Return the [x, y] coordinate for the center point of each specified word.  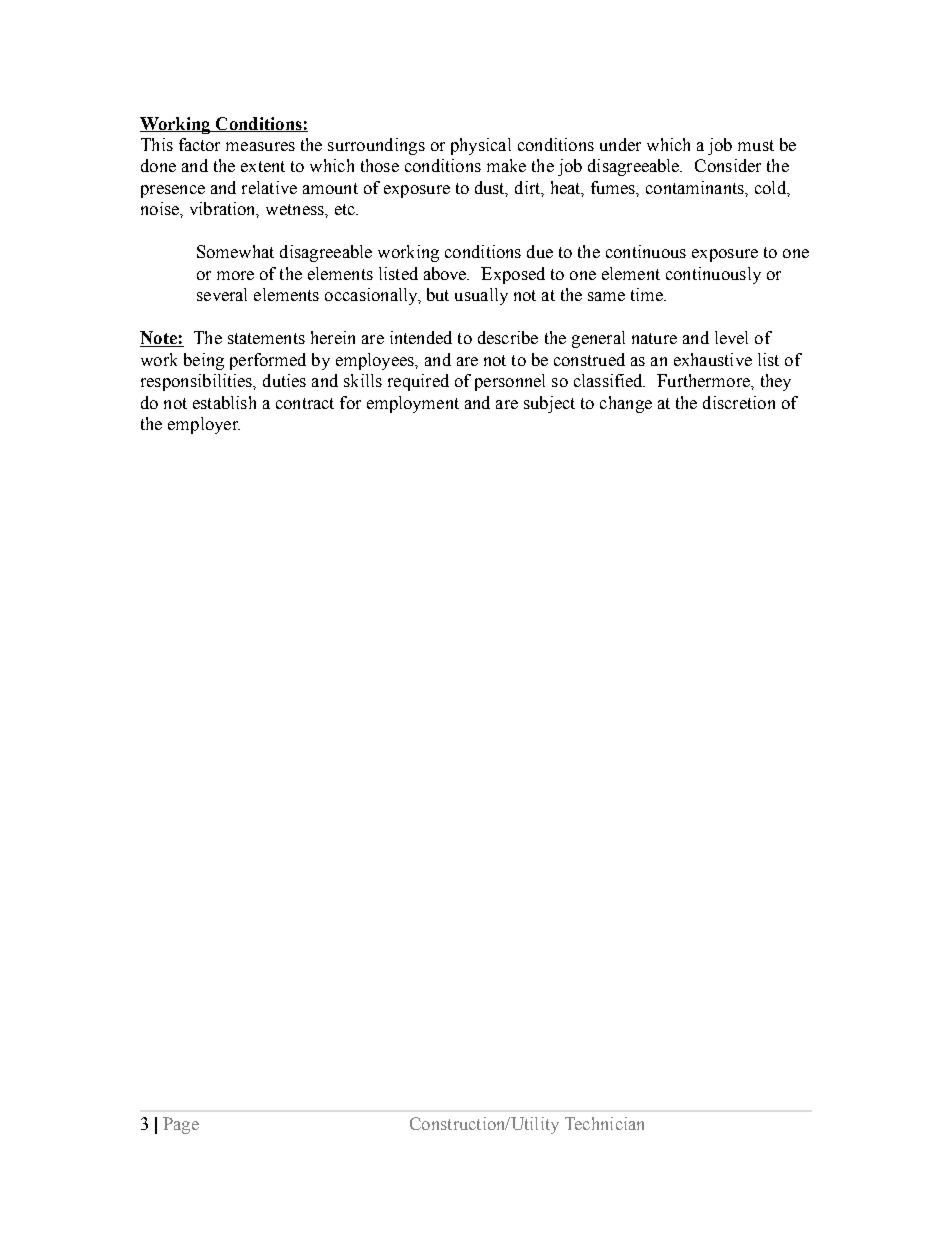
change [626, 404]
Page [181, 1125]
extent [263, 166]
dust [491, 189]
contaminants [696, 187]
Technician [604, 1123]
